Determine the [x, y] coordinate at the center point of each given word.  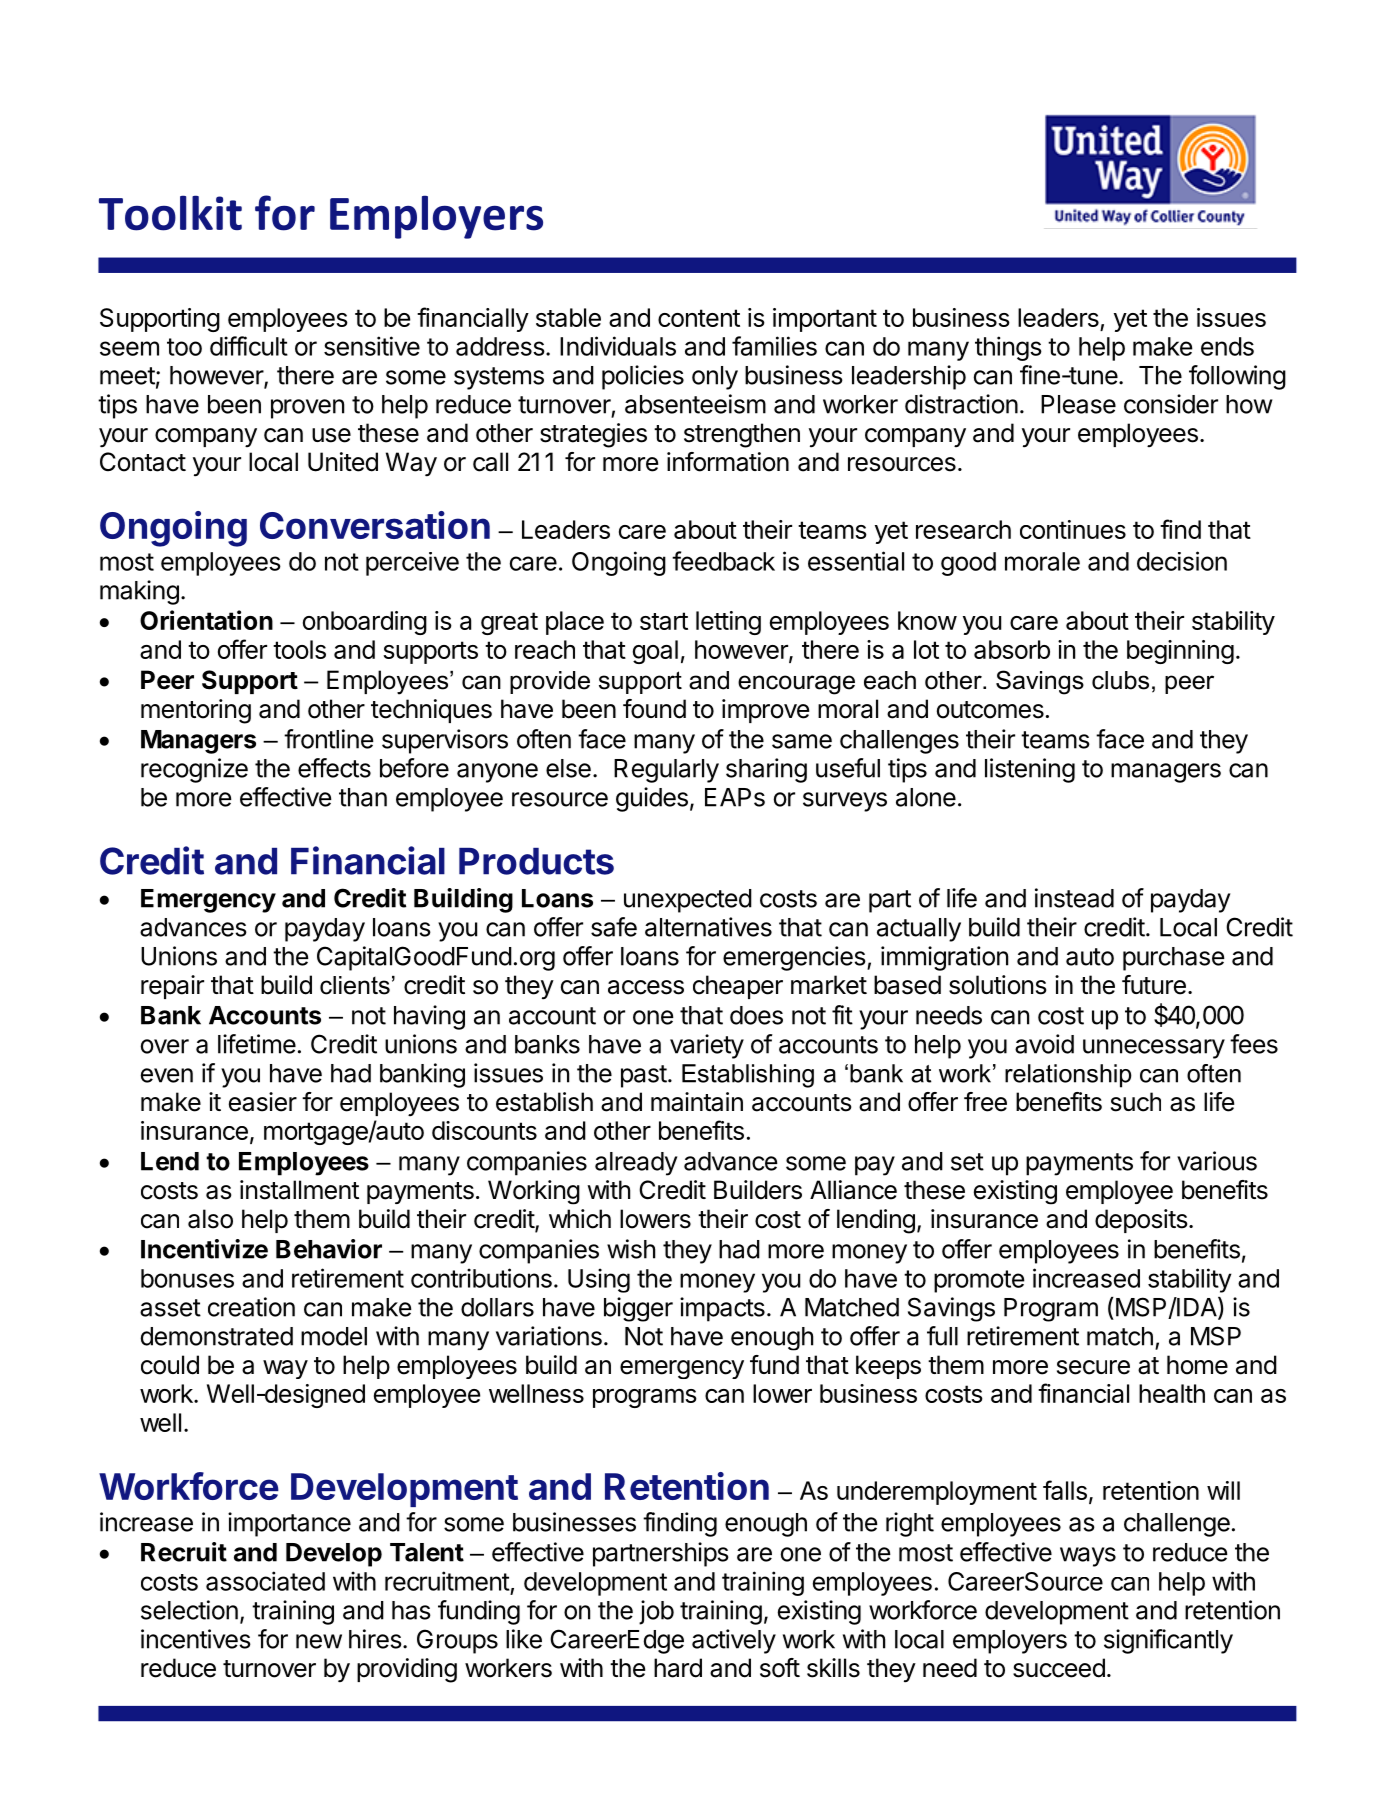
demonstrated [217, 1336]
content [699, 318]
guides [652, 799]
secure [1093, 1367]
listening [1030, 770]
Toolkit [170, 213]
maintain [697, 1102]
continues [1073, 529]
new [319, 1641]
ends [1227, 346]
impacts [722, 1309]
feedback [723, 561]
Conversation [375, 525]
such [1136, 1102]
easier [263, 1102]
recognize [194, 770]
